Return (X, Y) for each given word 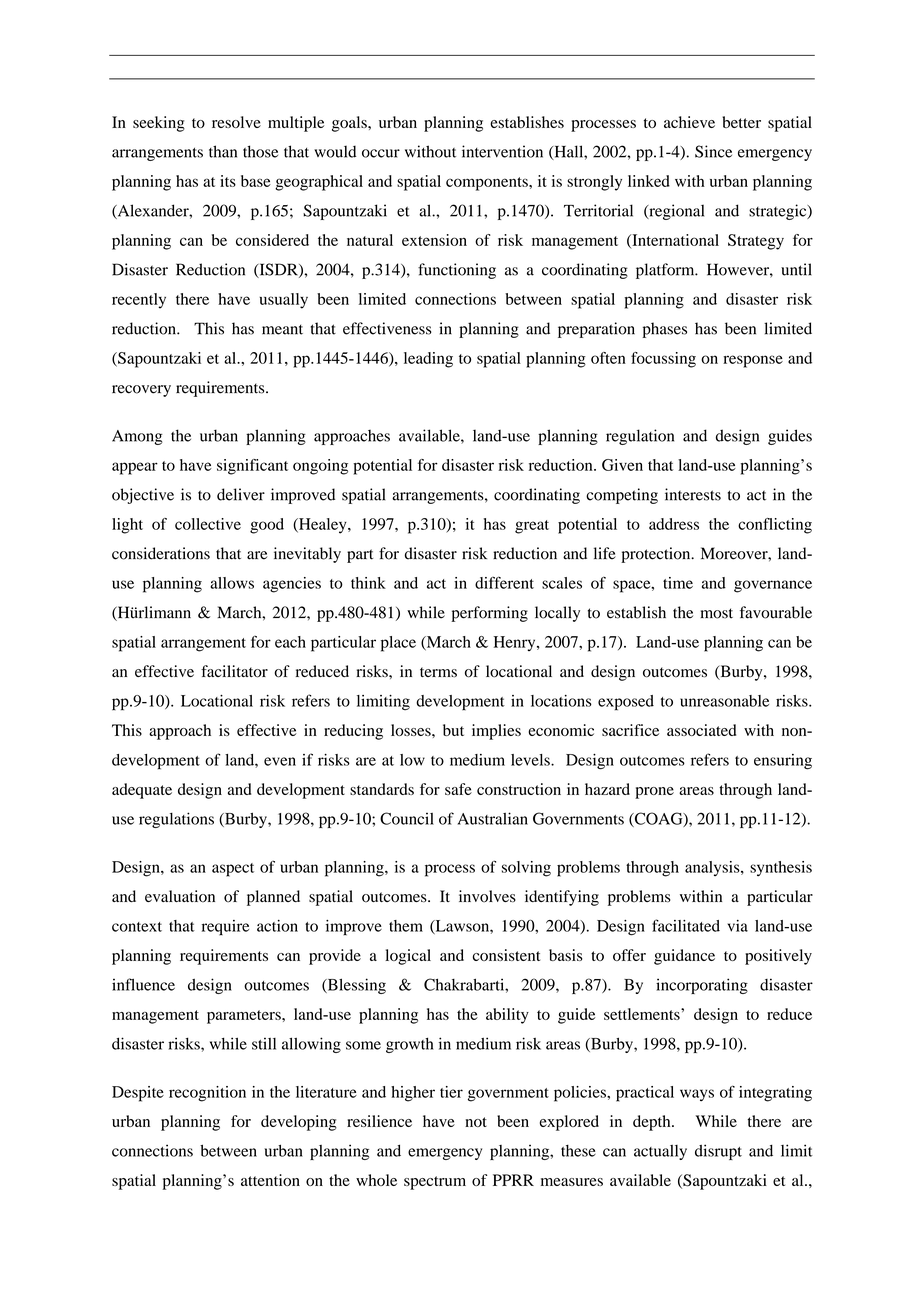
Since (713, 151)
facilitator (234, 671)
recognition (207, 1094)
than (223, 151)
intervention (502, 151)
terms (438, 672)
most (717, 613)
